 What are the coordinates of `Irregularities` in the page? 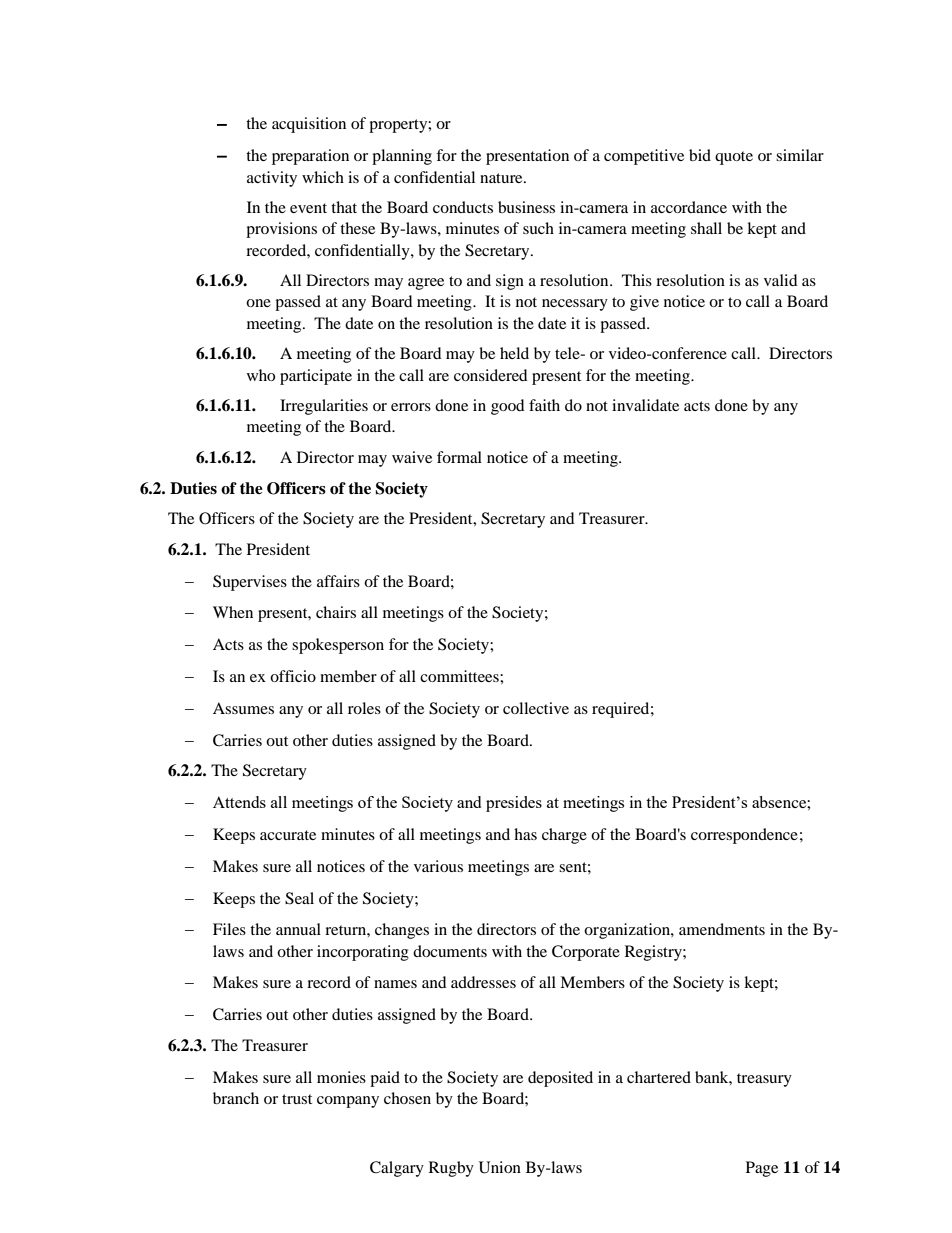 It's located at (324, 407).
